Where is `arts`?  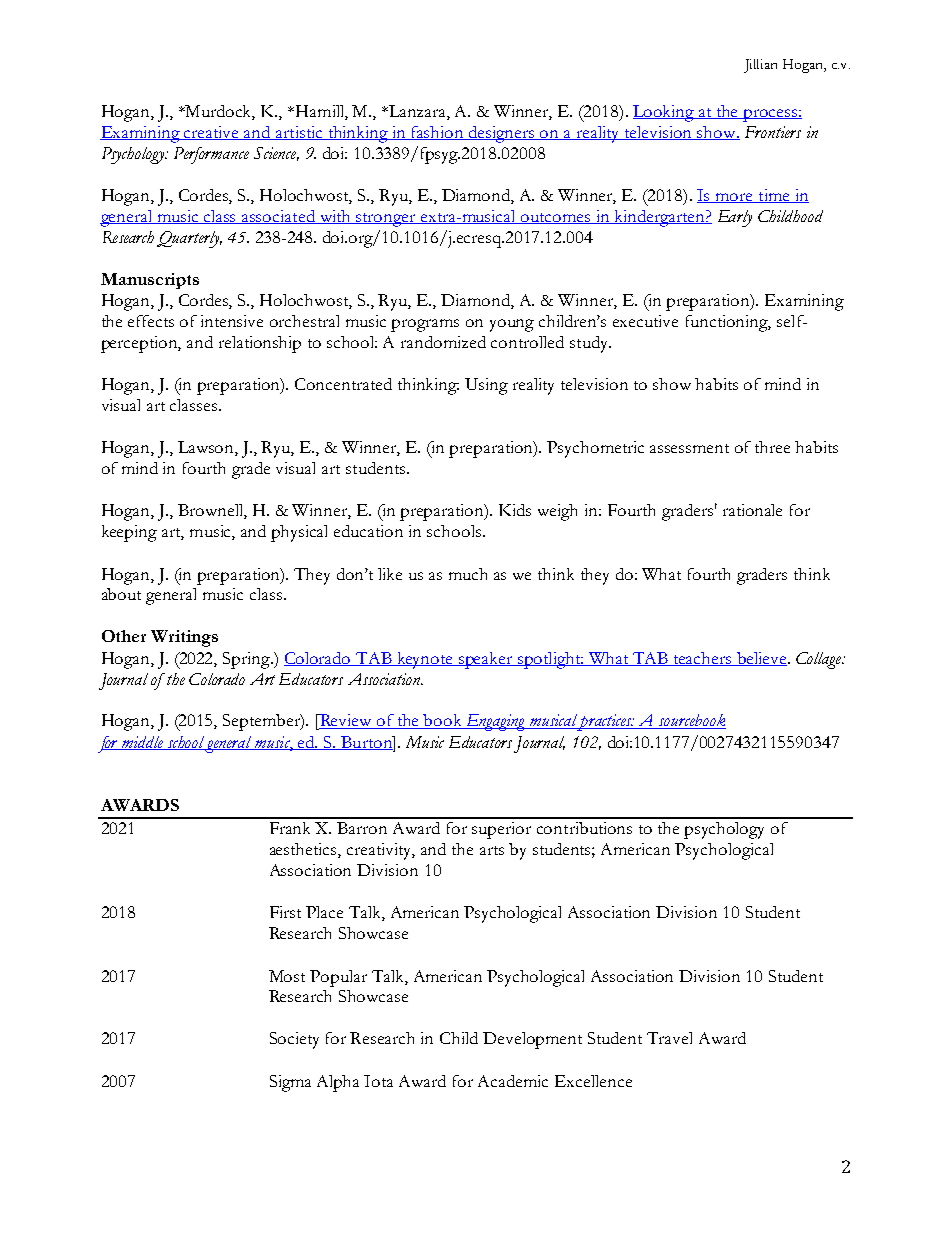 arts is located at coordinates (492, 850).
